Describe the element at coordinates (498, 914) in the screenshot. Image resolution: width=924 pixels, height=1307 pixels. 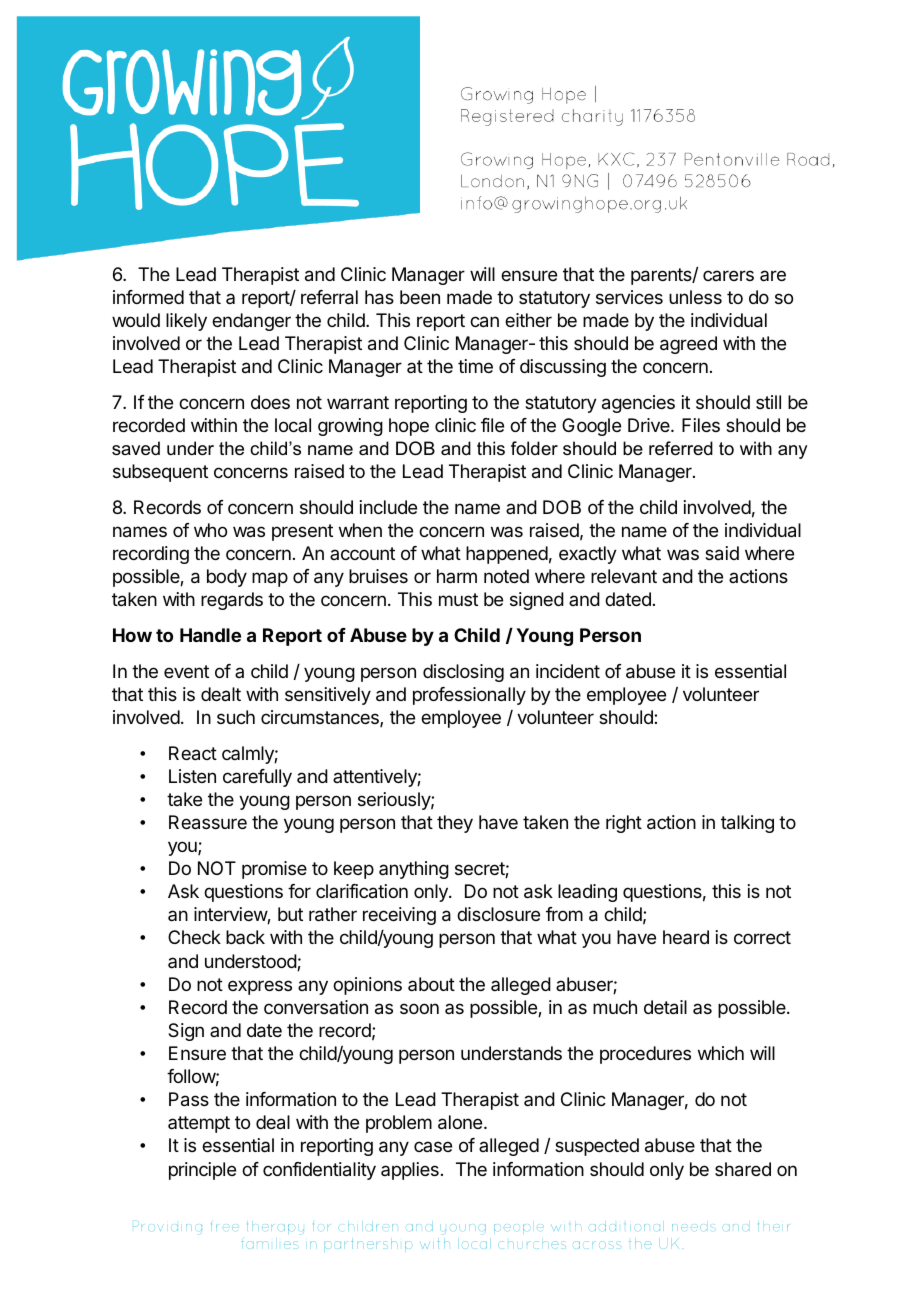
I see `disclosure` at that location.
